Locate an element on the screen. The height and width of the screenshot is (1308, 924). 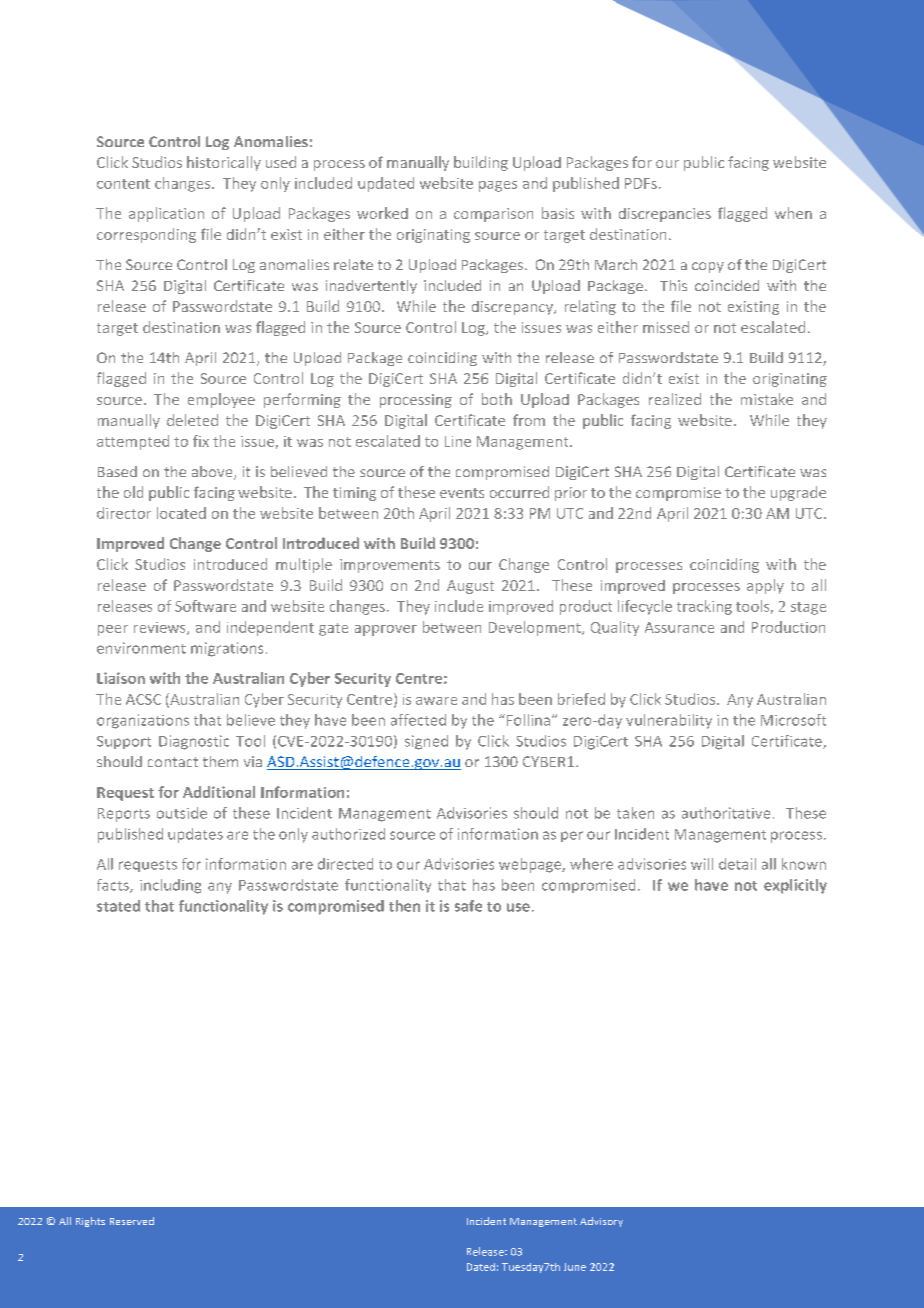
vulnerability is located at coordinates (669, 721).
